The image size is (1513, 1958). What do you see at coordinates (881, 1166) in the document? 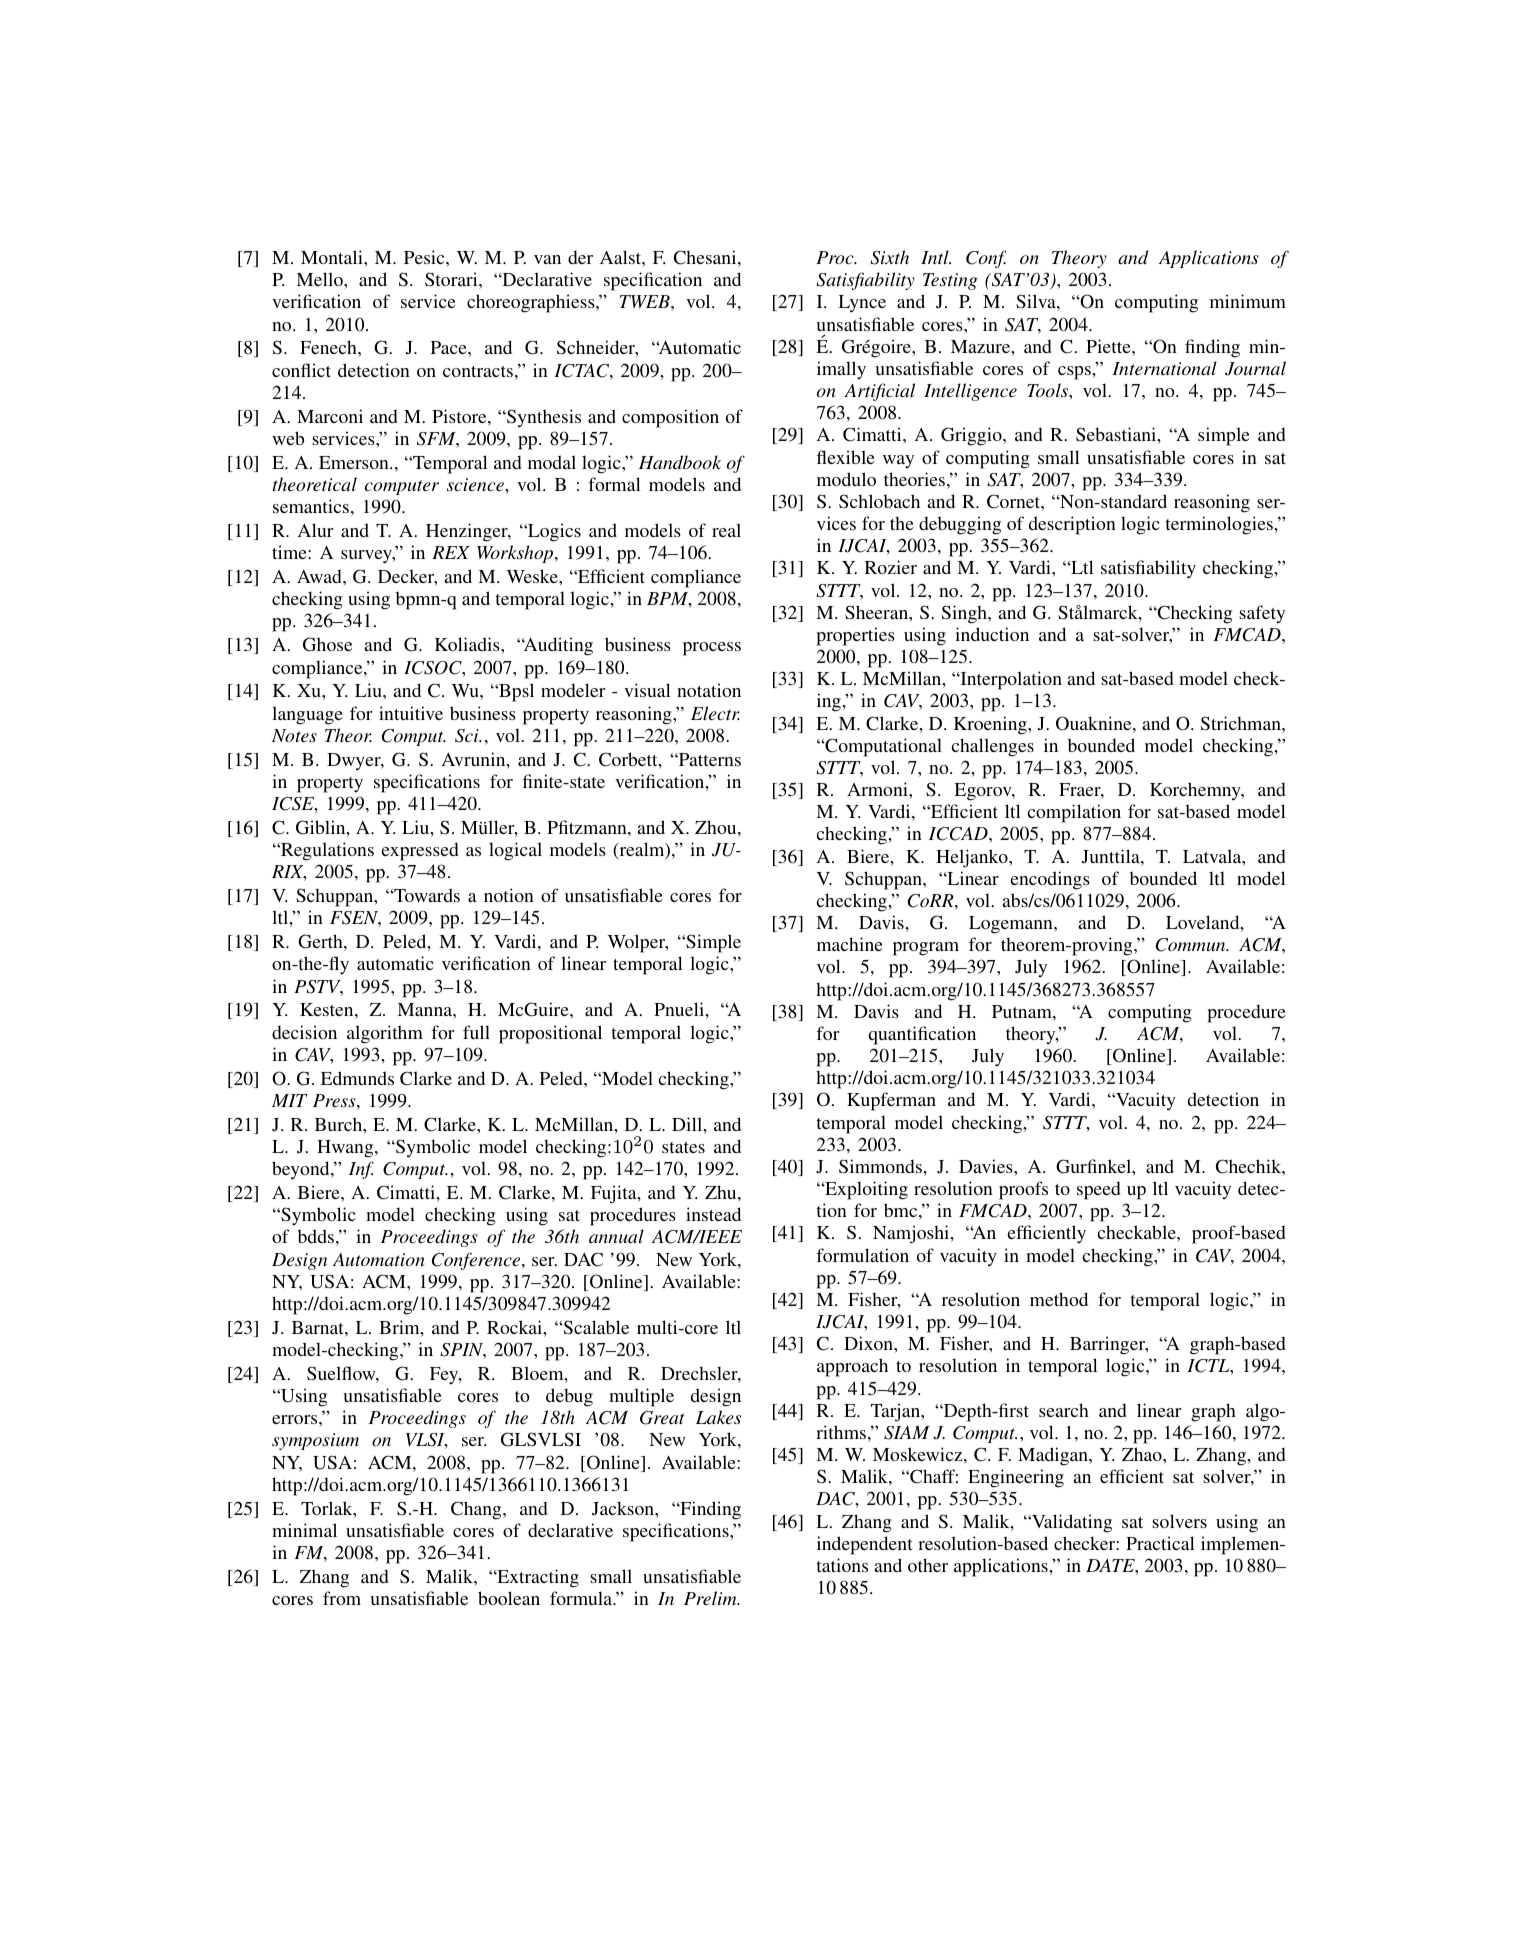
I see `Simmonds` at bounding box center [881, 1166].
